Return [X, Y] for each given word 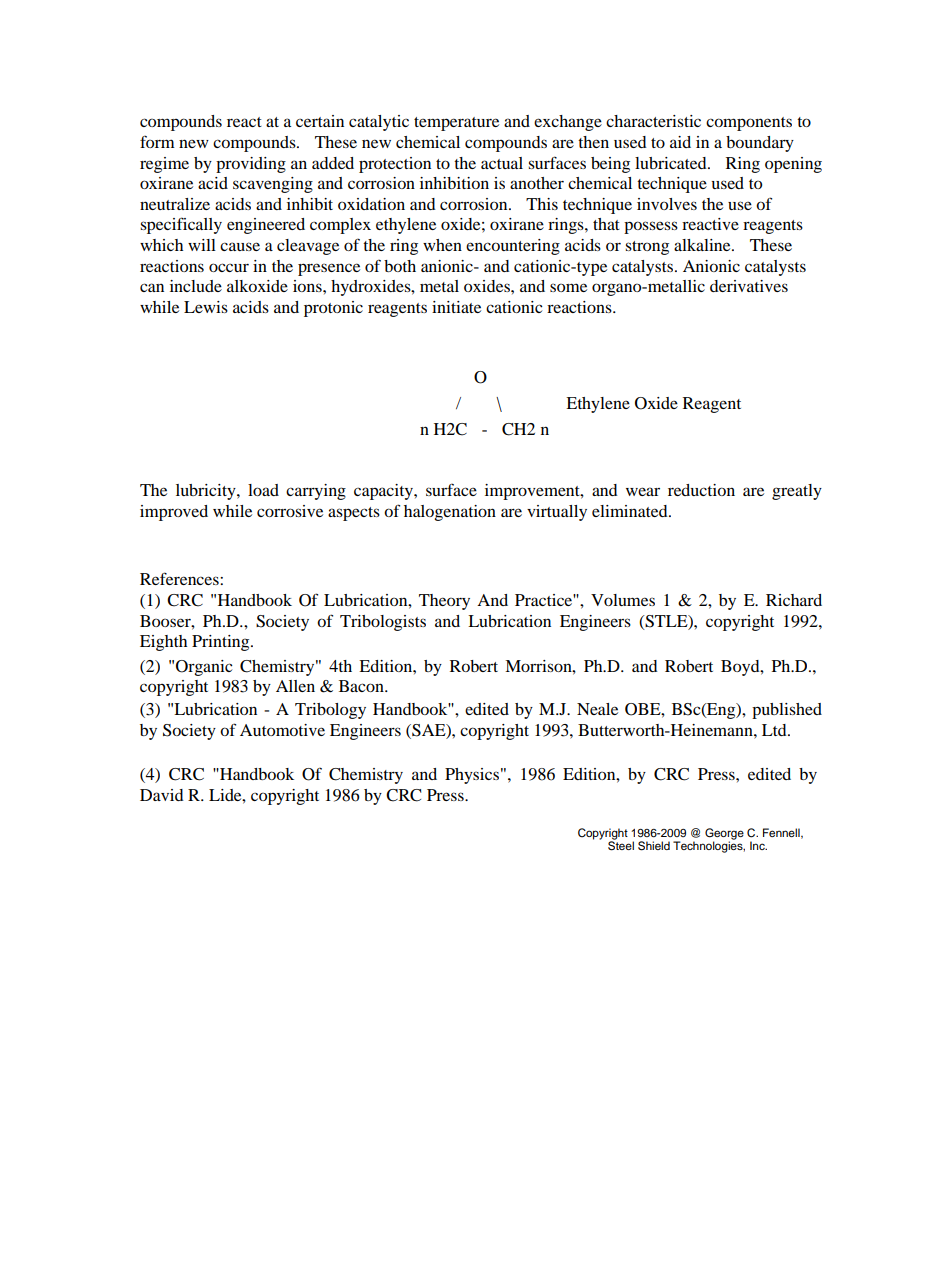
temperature [456, 124]
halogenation [450, 513]
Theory [444, 602]
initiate [456, 307]
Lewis [206, 307]
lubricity [207, 492]
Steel [621, 845]
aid [680, 142]
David [162, 795]
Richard [794, 600]
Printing [222, 643]
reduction [701, 490]
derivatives [749, 286]
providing [251, 165]
